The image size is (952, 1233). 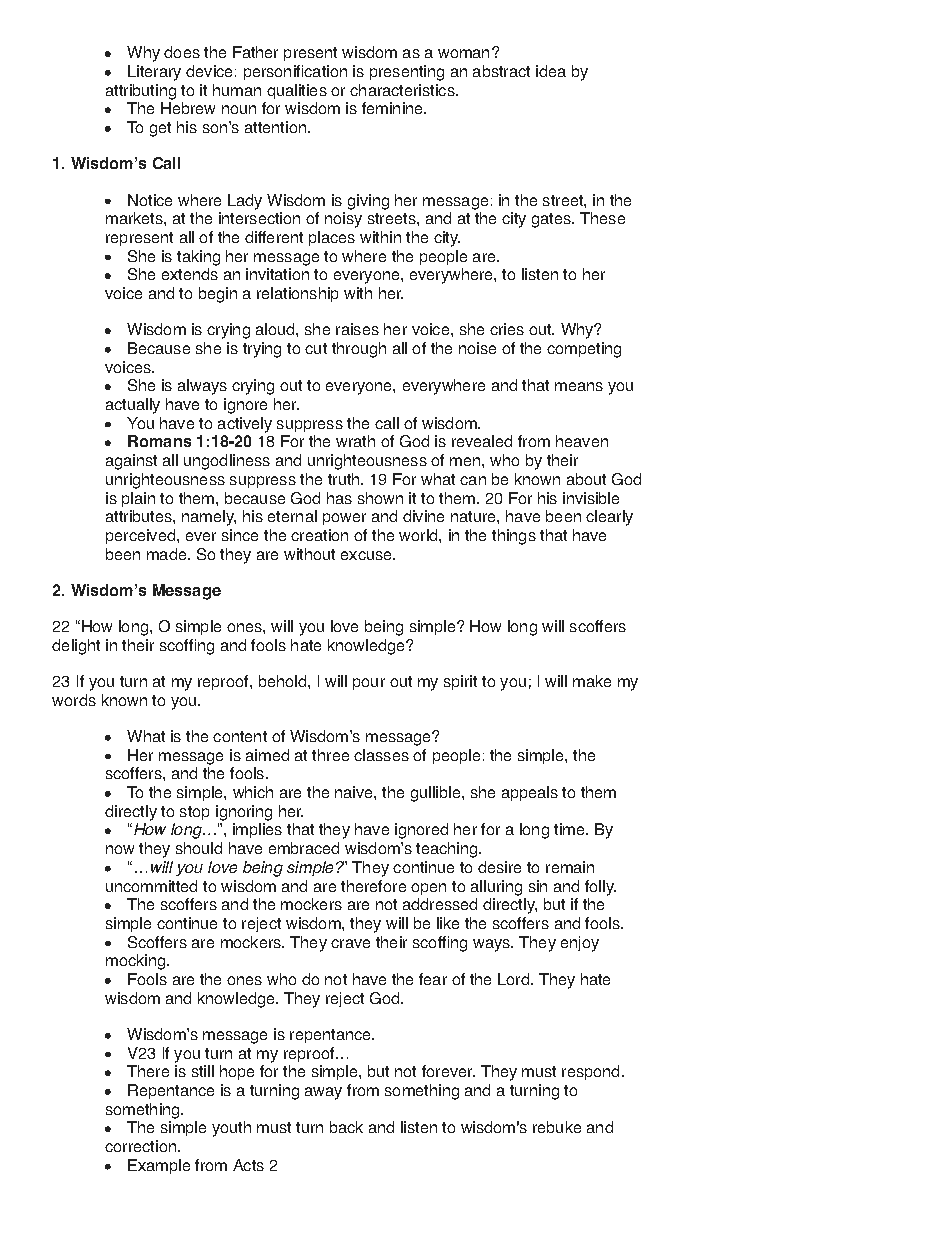 I want to click on things, so click(x=514, y=537).
